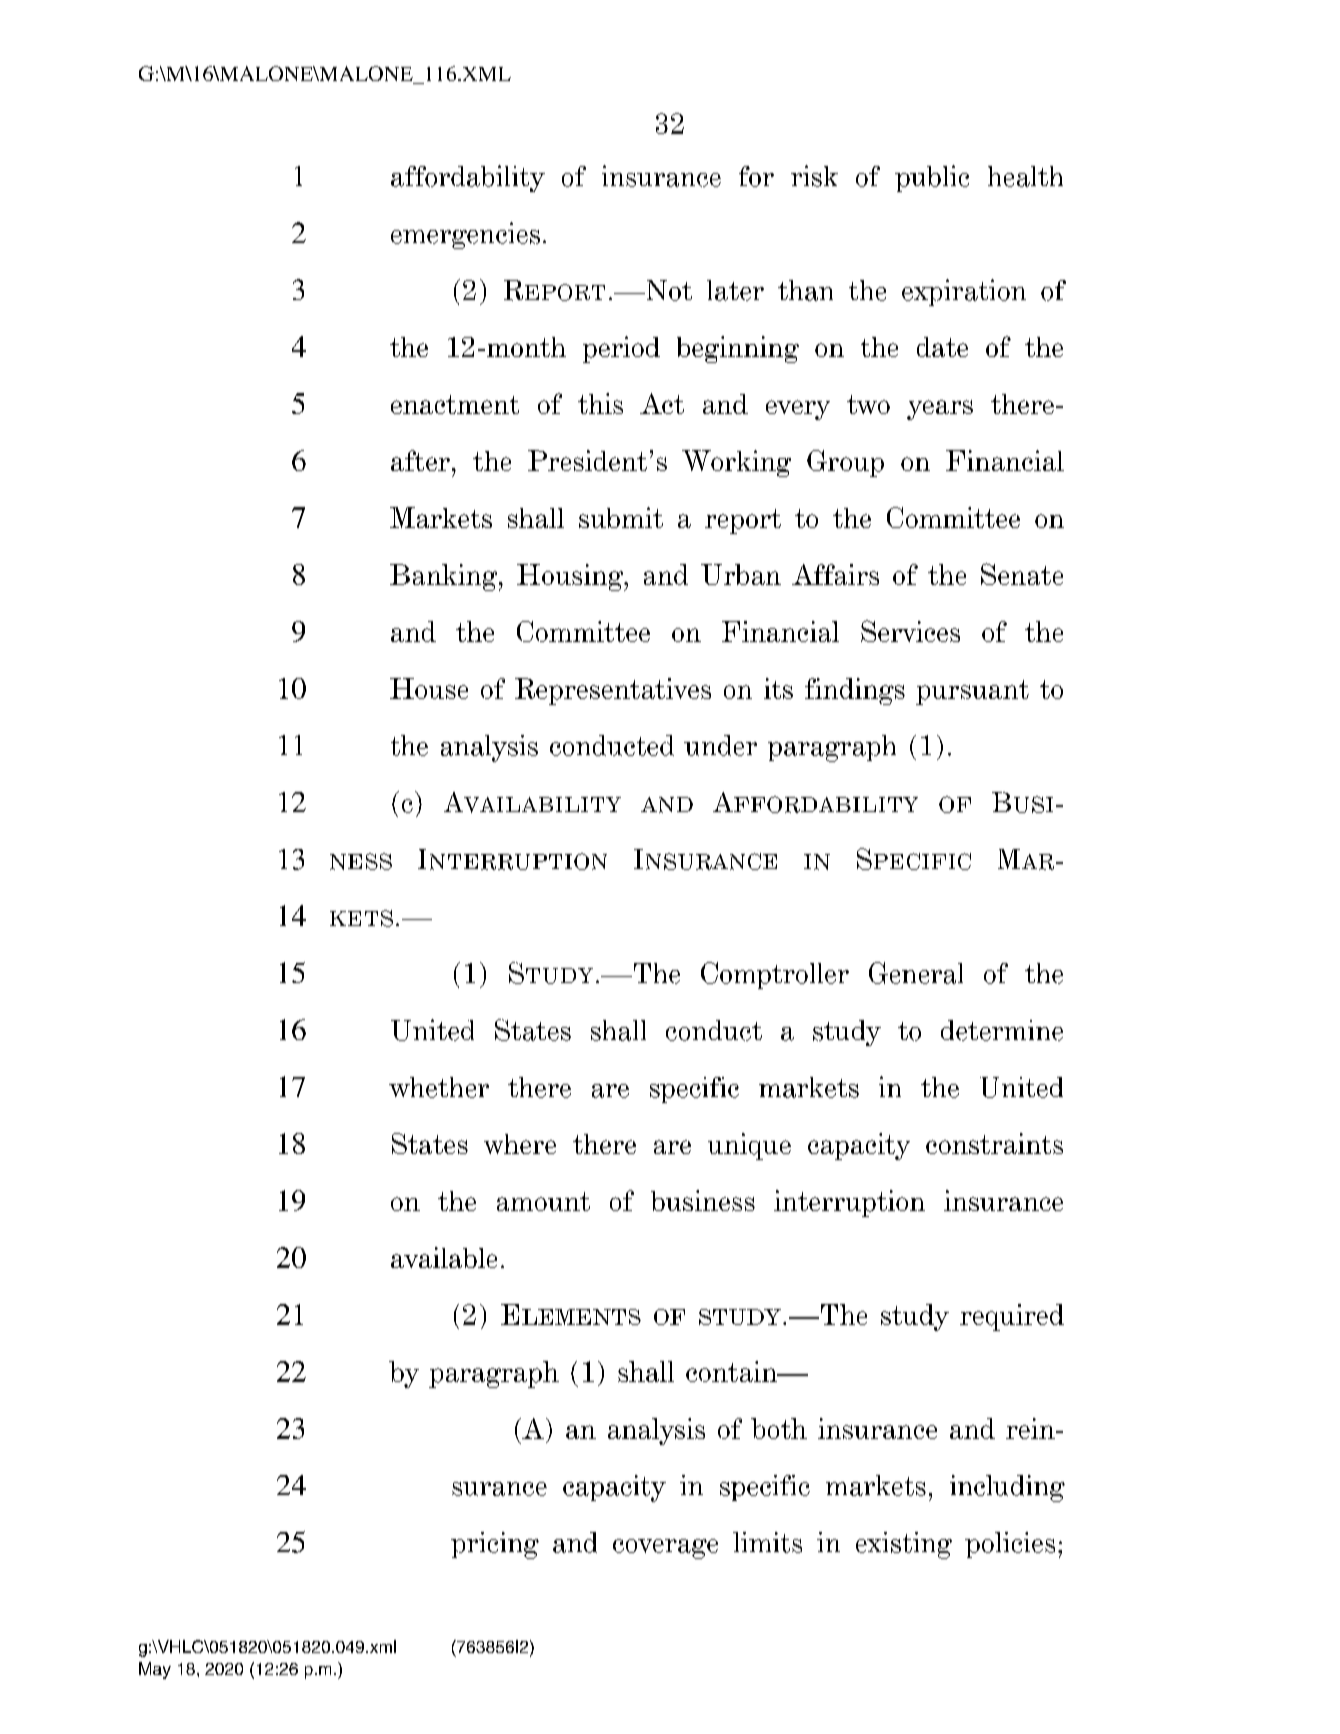  Describe the element at coordinates (749, 1146) in the screenshot. I see `unique` at that location.
